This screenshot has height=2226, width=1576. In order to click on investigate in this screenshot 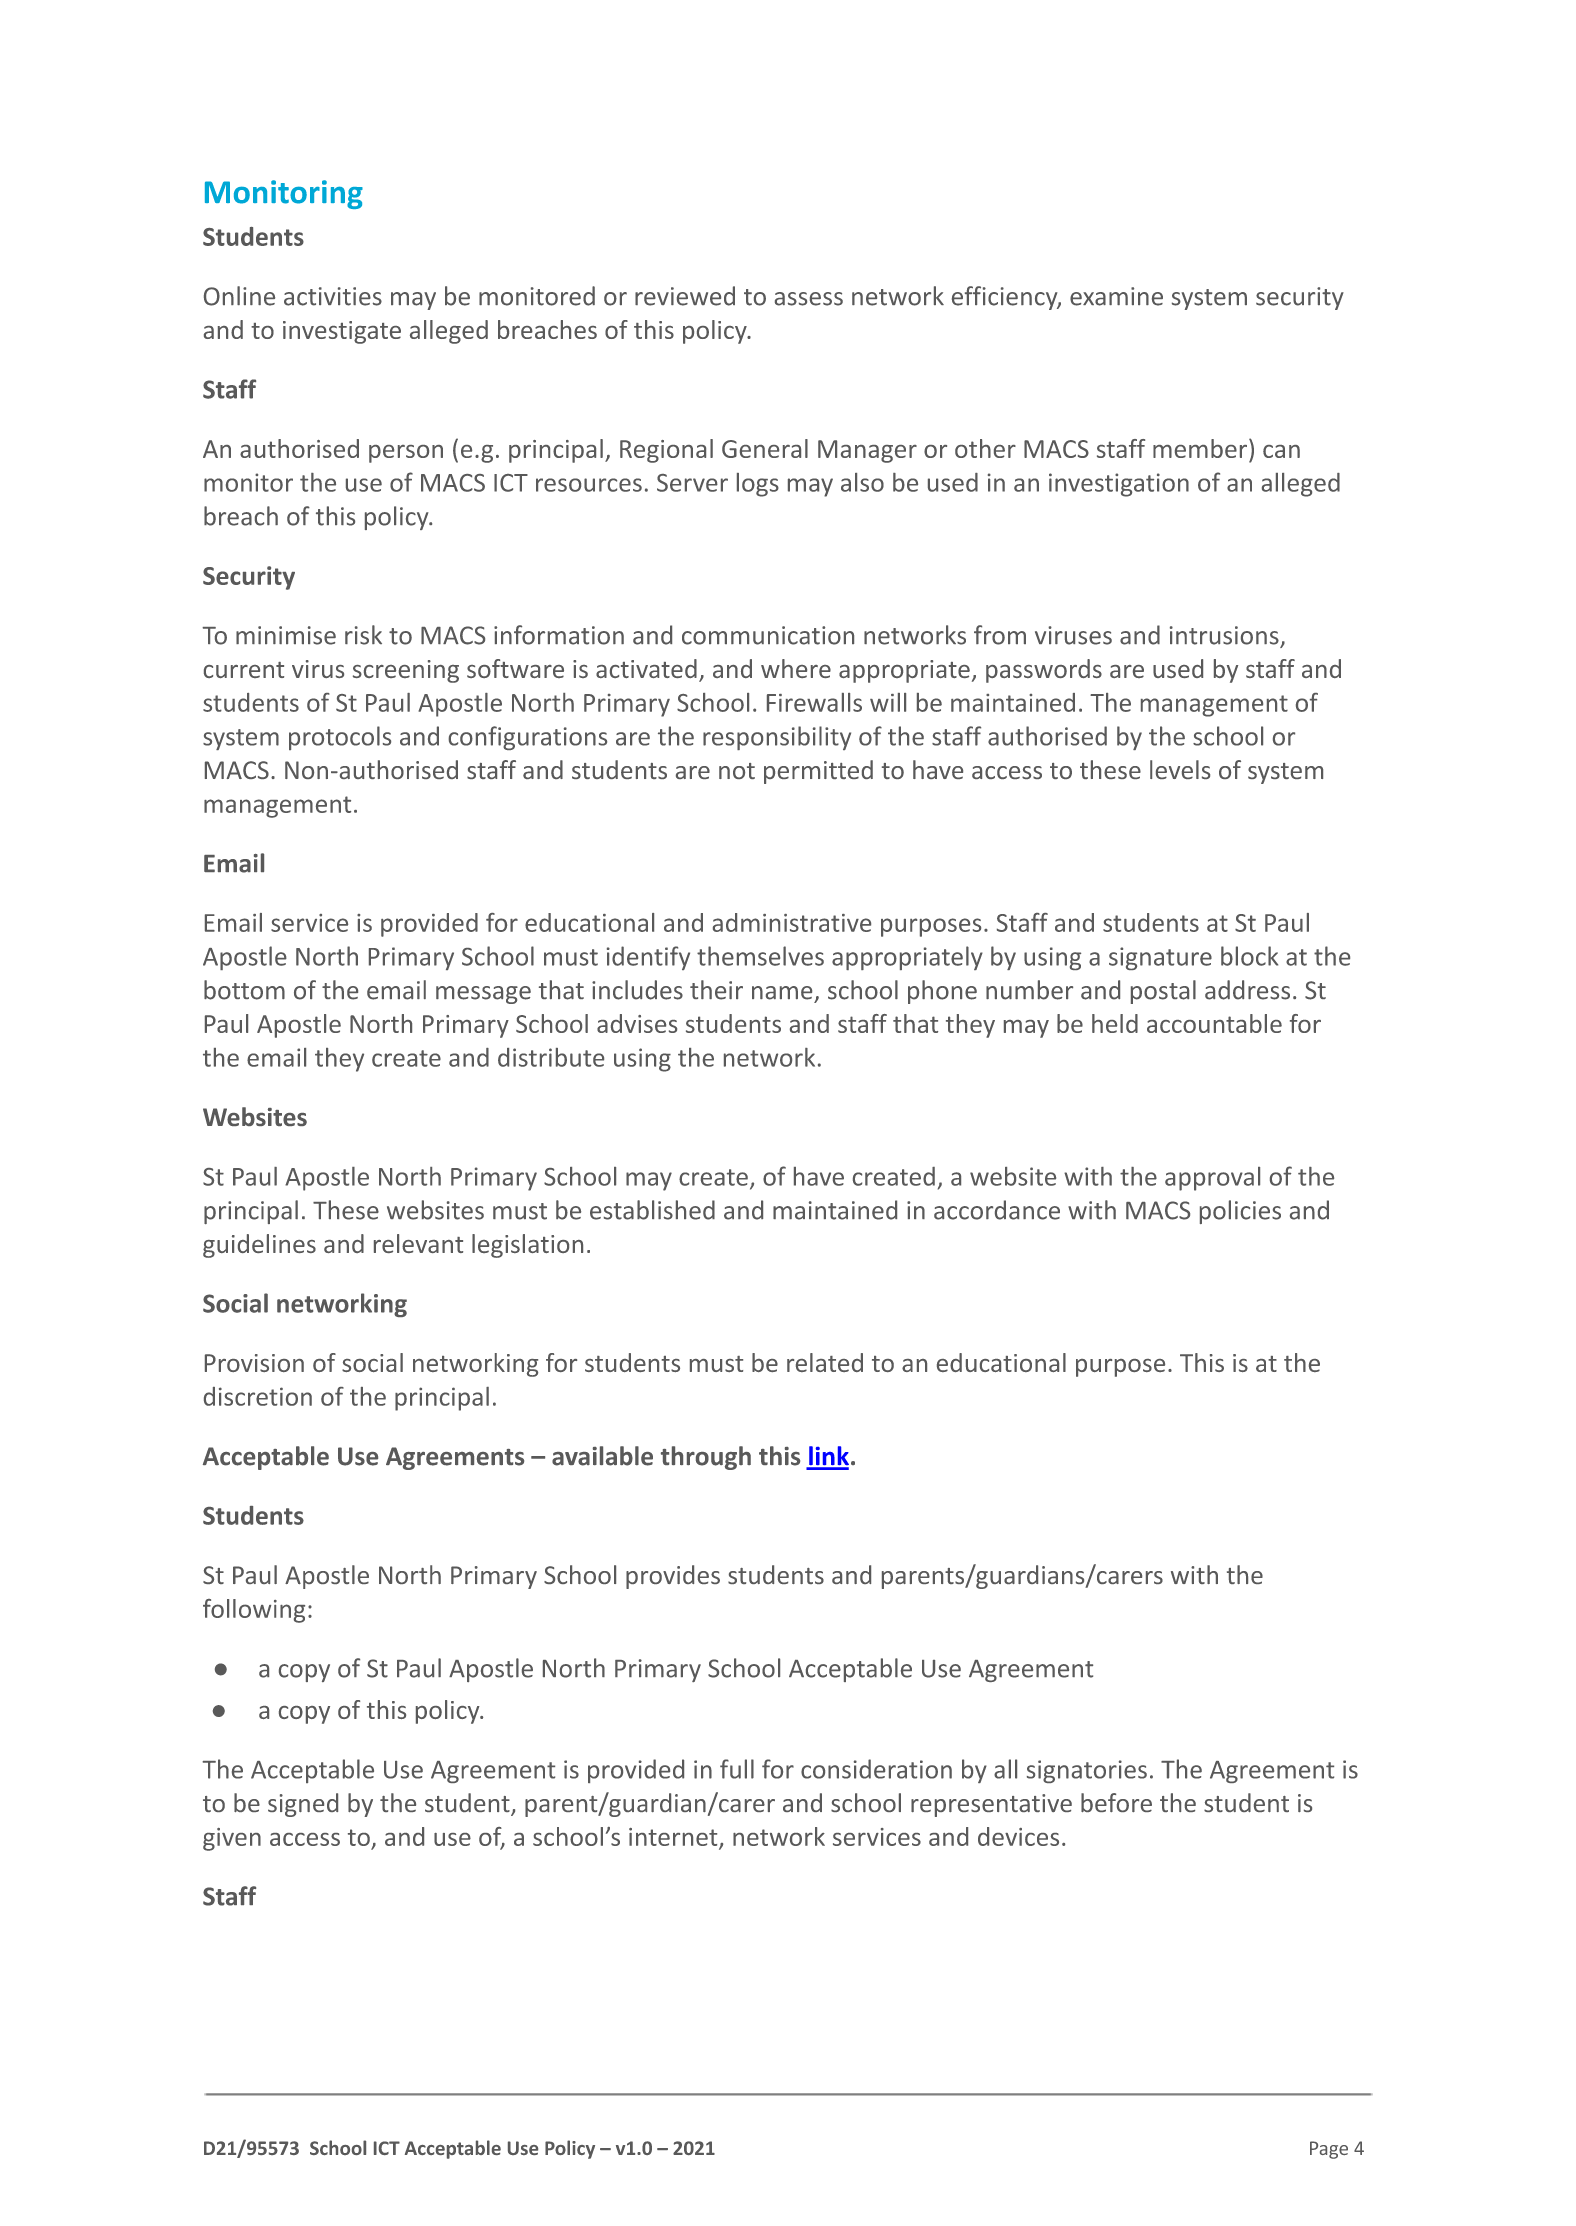, I will do `click(342, 332)`.
